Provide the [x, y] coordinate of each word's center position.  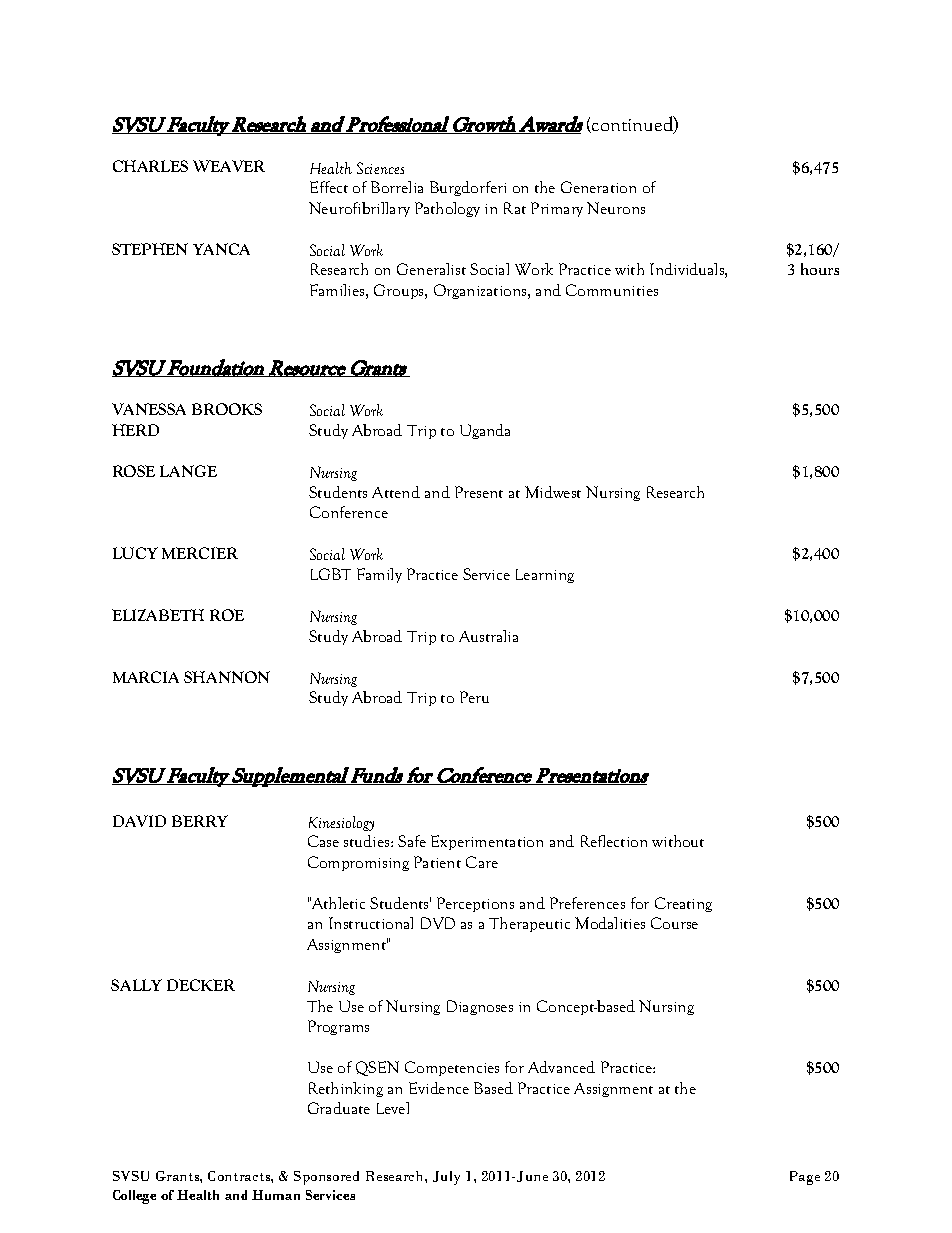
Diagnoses [480, 1007]
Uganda [485, 431]
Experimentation [487, 842]
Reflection [614, 841]
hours [820, 269]
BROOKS [227, 409]
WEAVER [229, 166]
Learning [545, 576]
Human [276, 1195]
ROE [227, 615]
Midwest [553, 492]
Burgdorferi [468, 188]
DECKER [201, 985]
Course [674, 923]
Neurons [616, 208]
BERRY [200, 821]
